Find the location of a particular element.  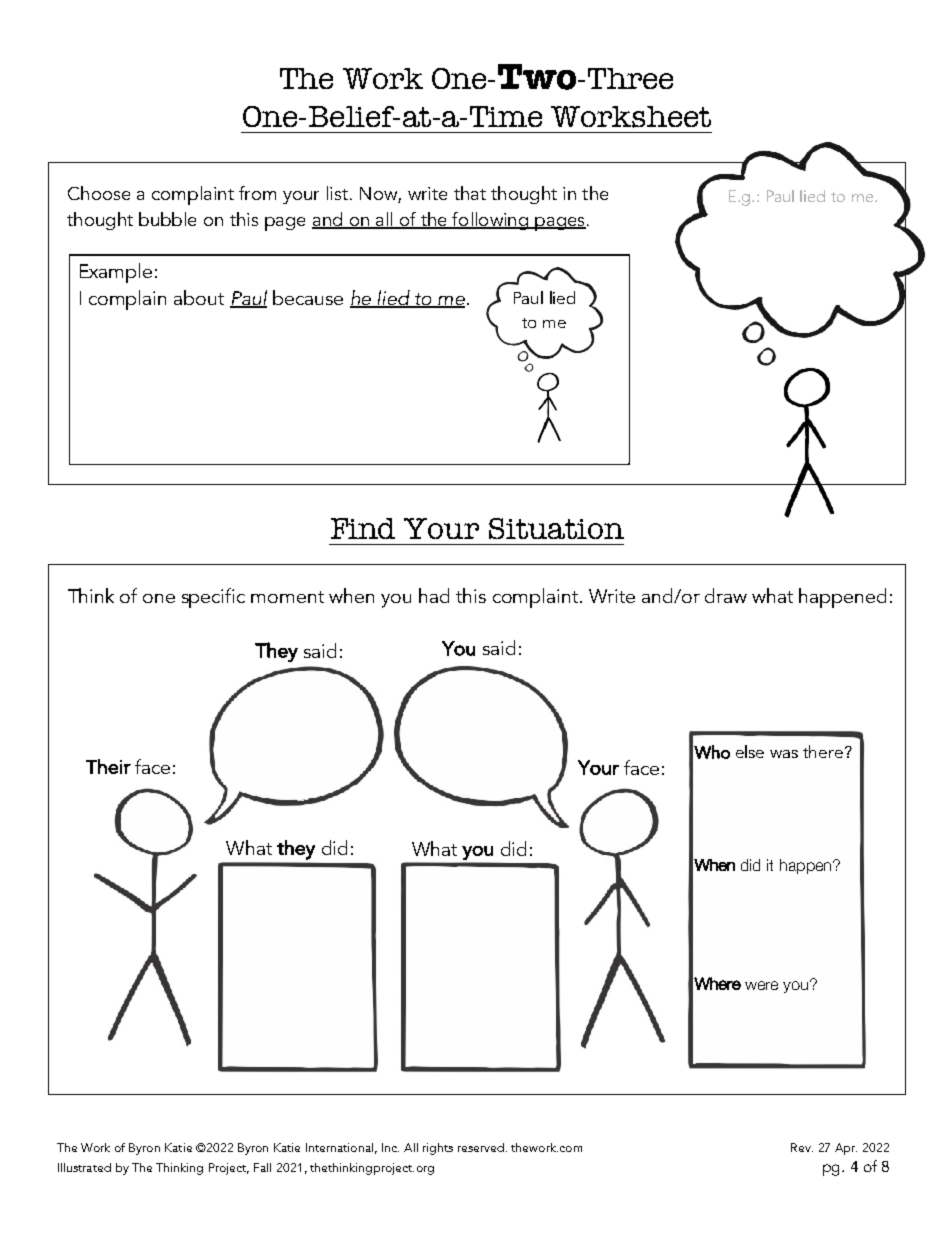

Fall is located at coordinates (262, 1167).
